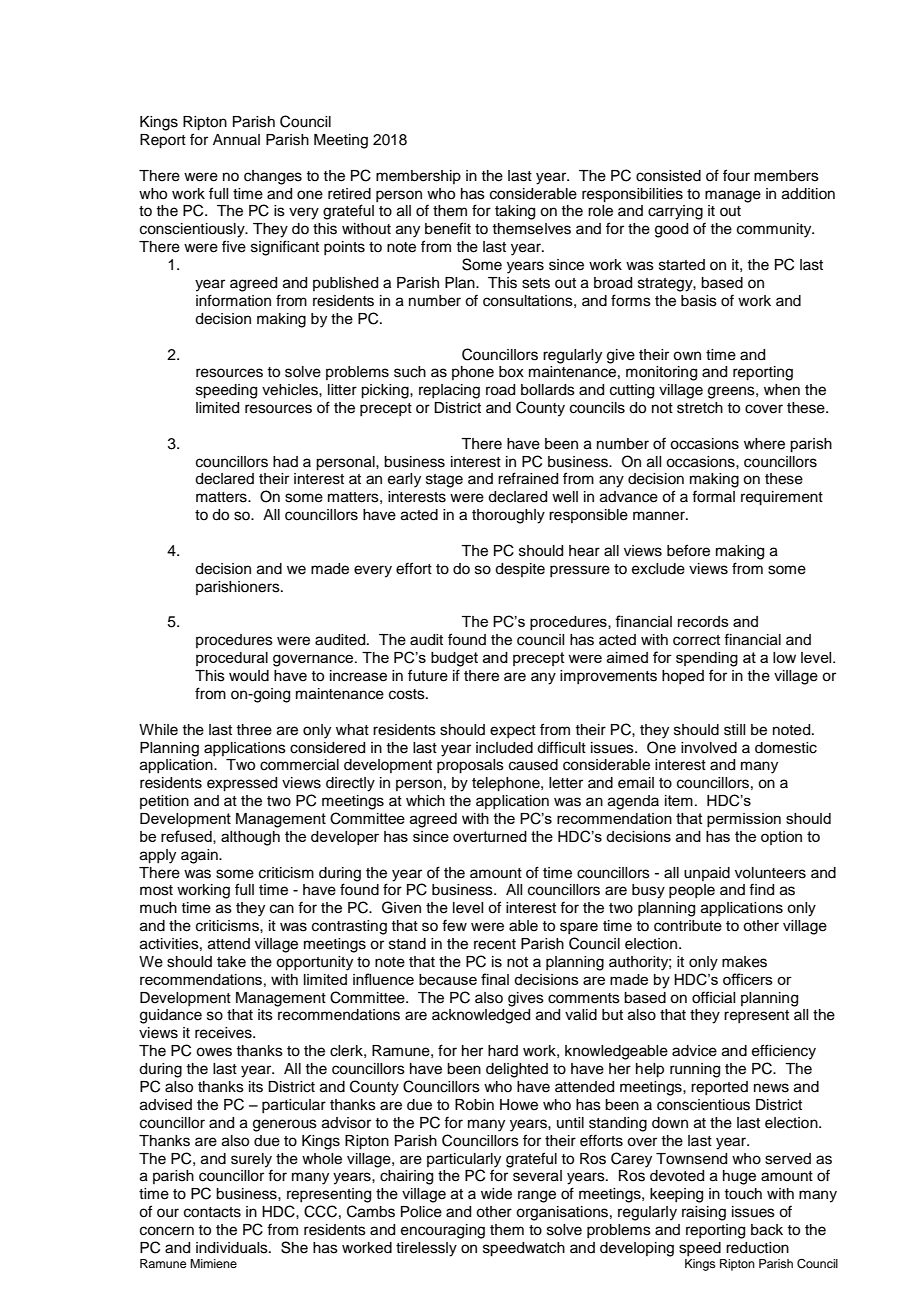 The image size is (924, 1308). What do you see at coordinates (212, 1212) in the page?
I see `contacts` at bounding box center [212, 1212].
